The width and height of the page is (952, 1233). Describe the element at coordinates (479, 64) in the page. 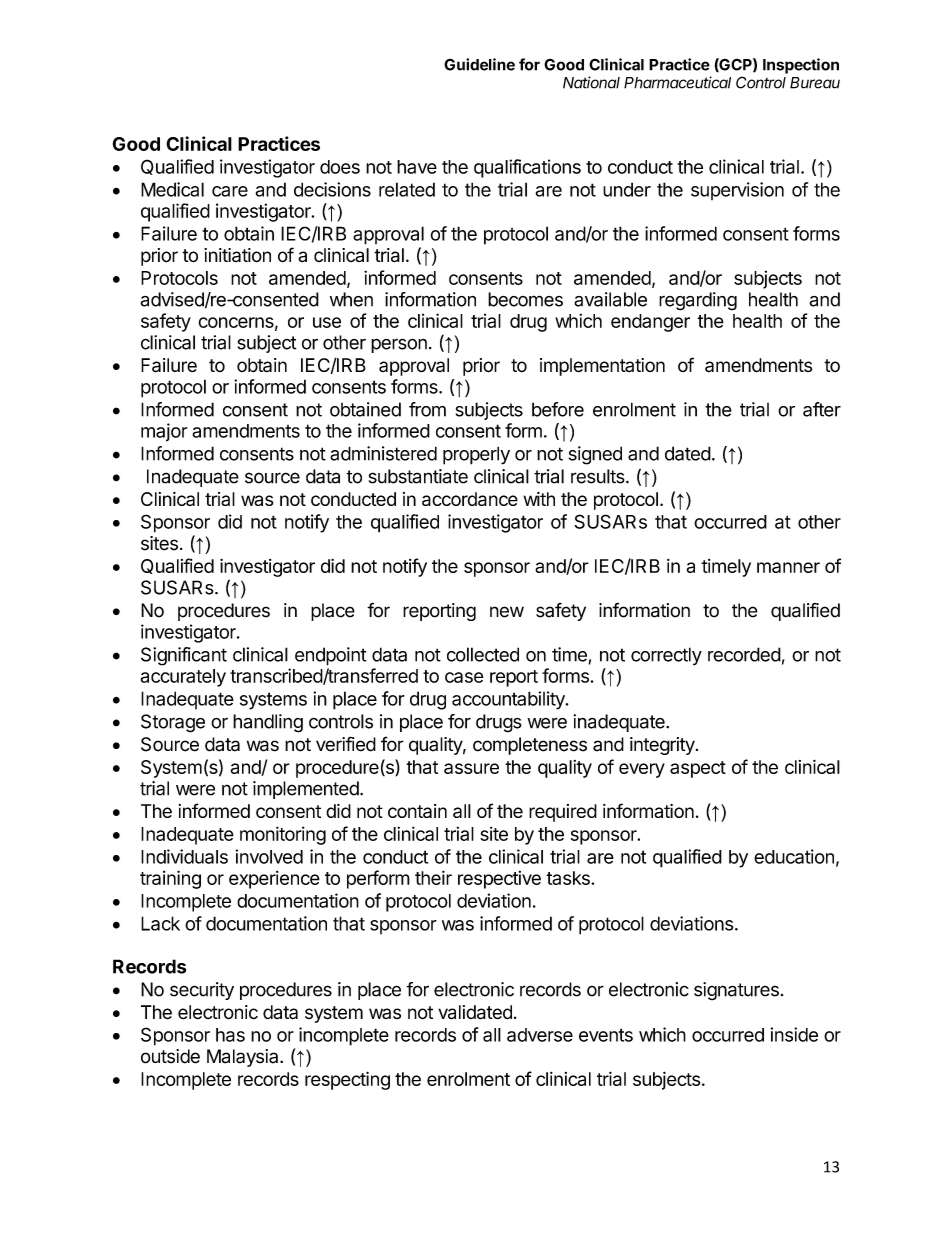

I see `Guideline` at that location.
